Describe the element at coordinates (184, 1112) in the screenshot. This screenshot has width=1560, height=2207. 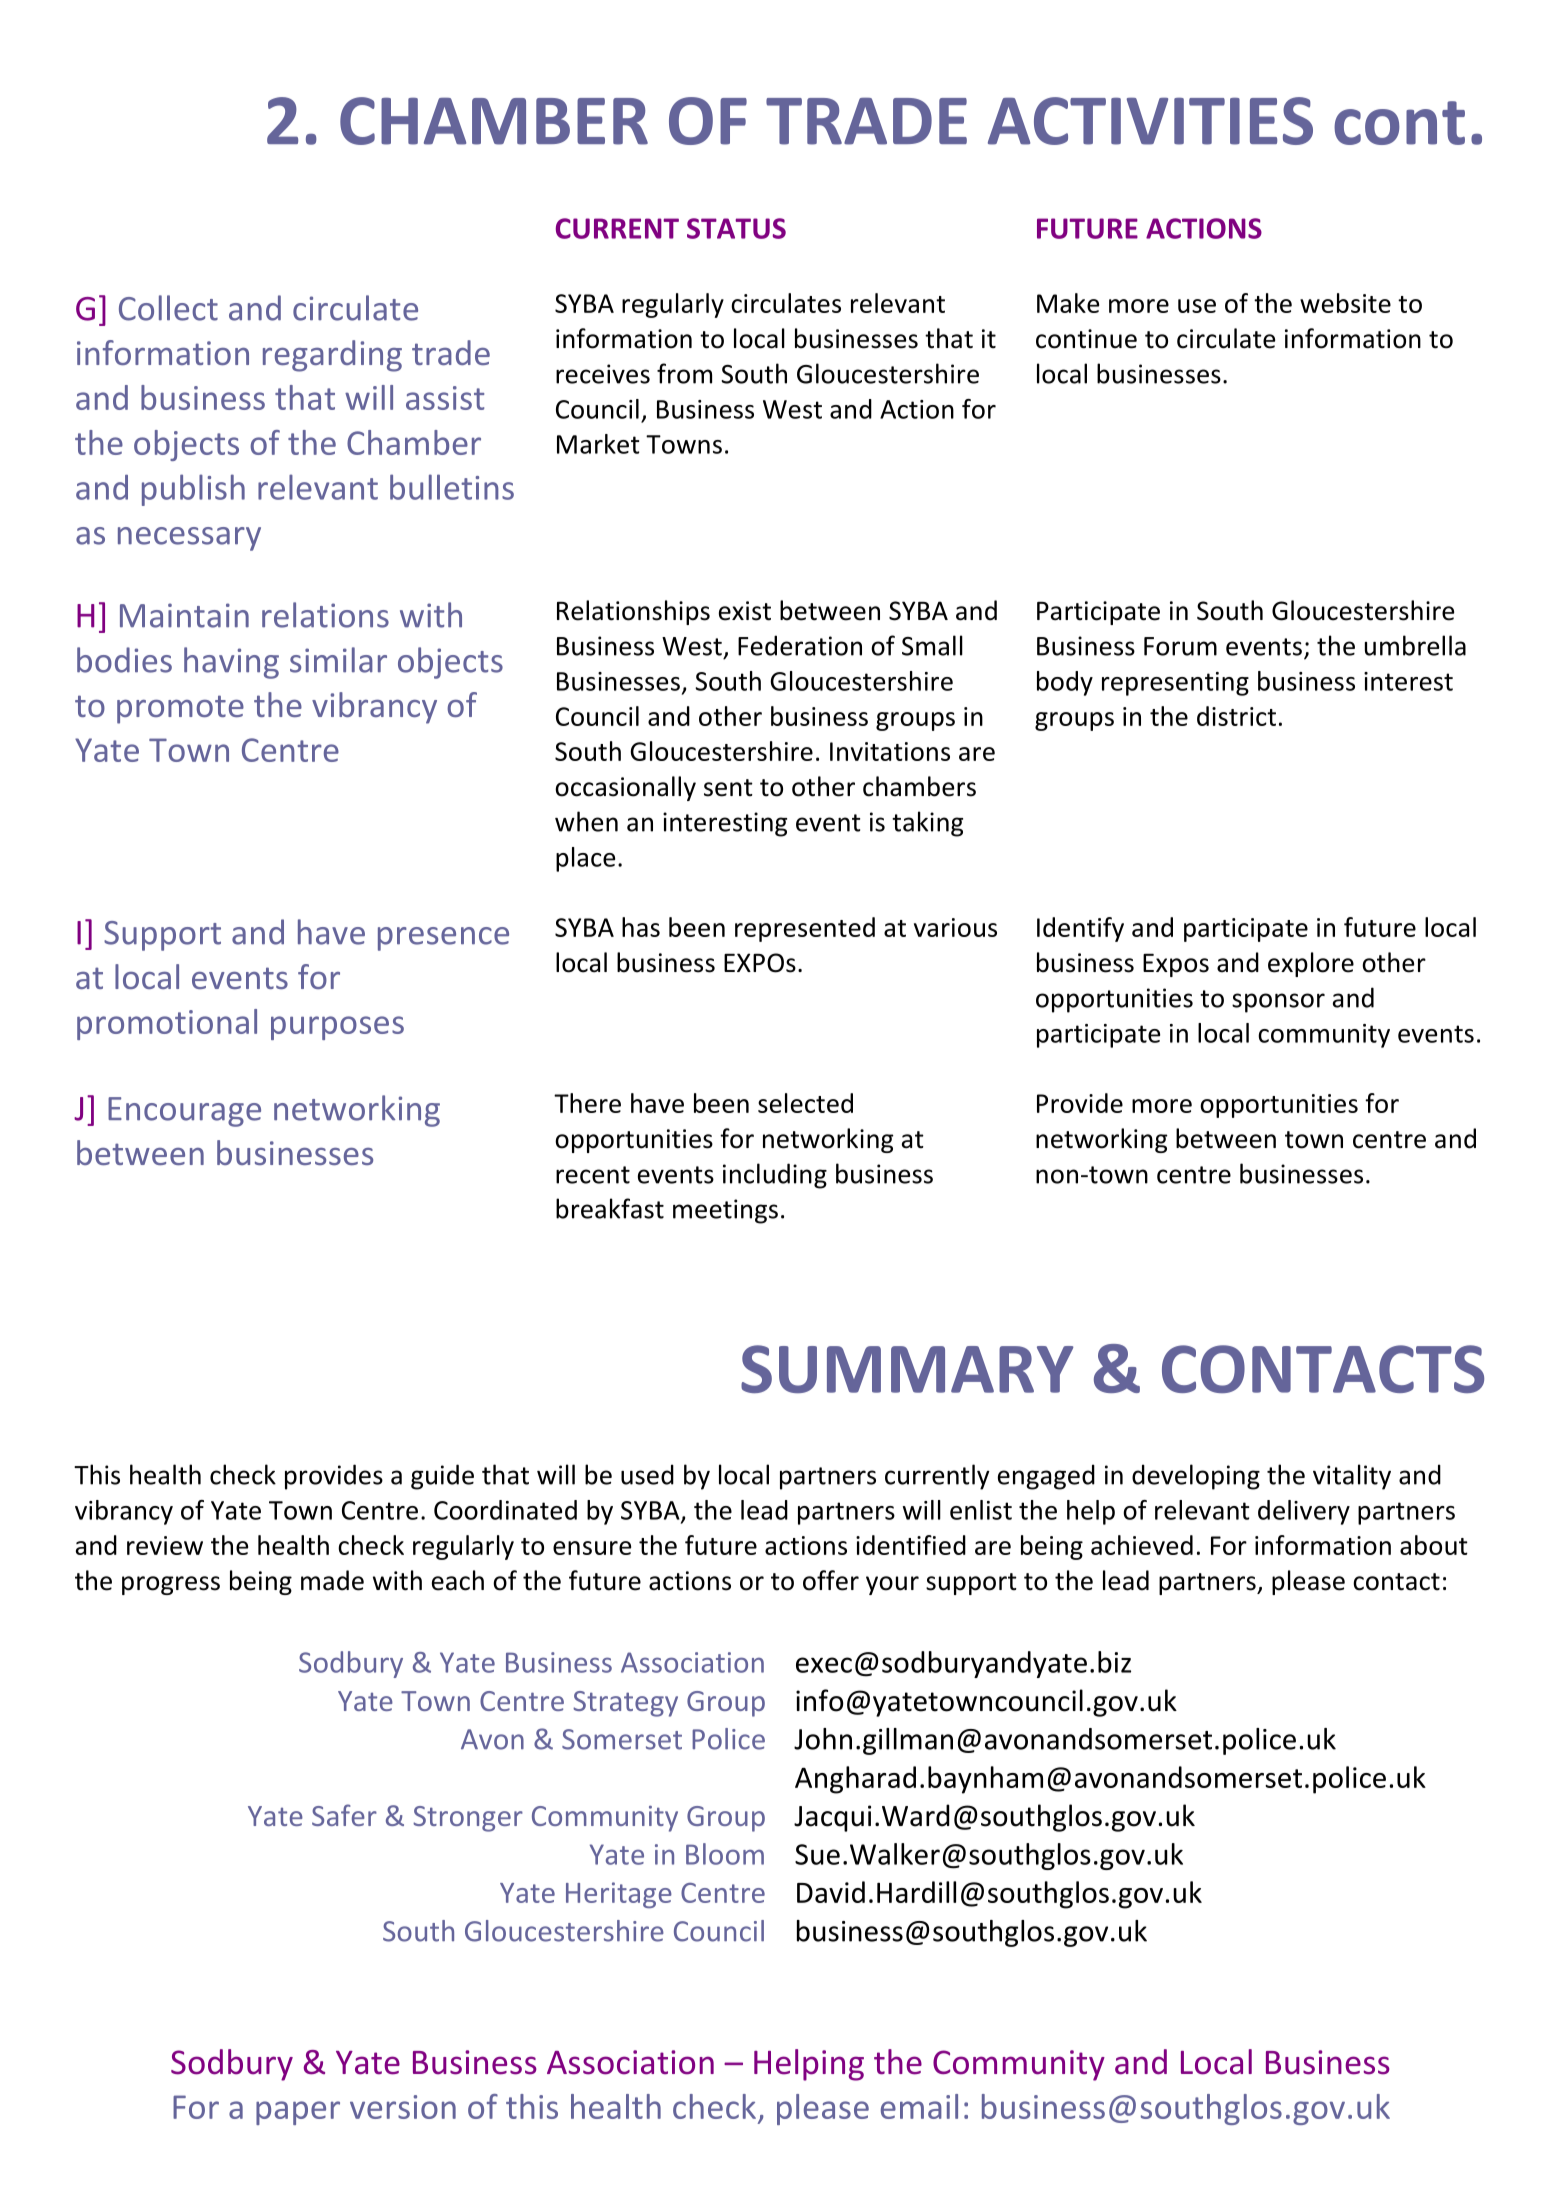
I see `Encourage` at that location.
